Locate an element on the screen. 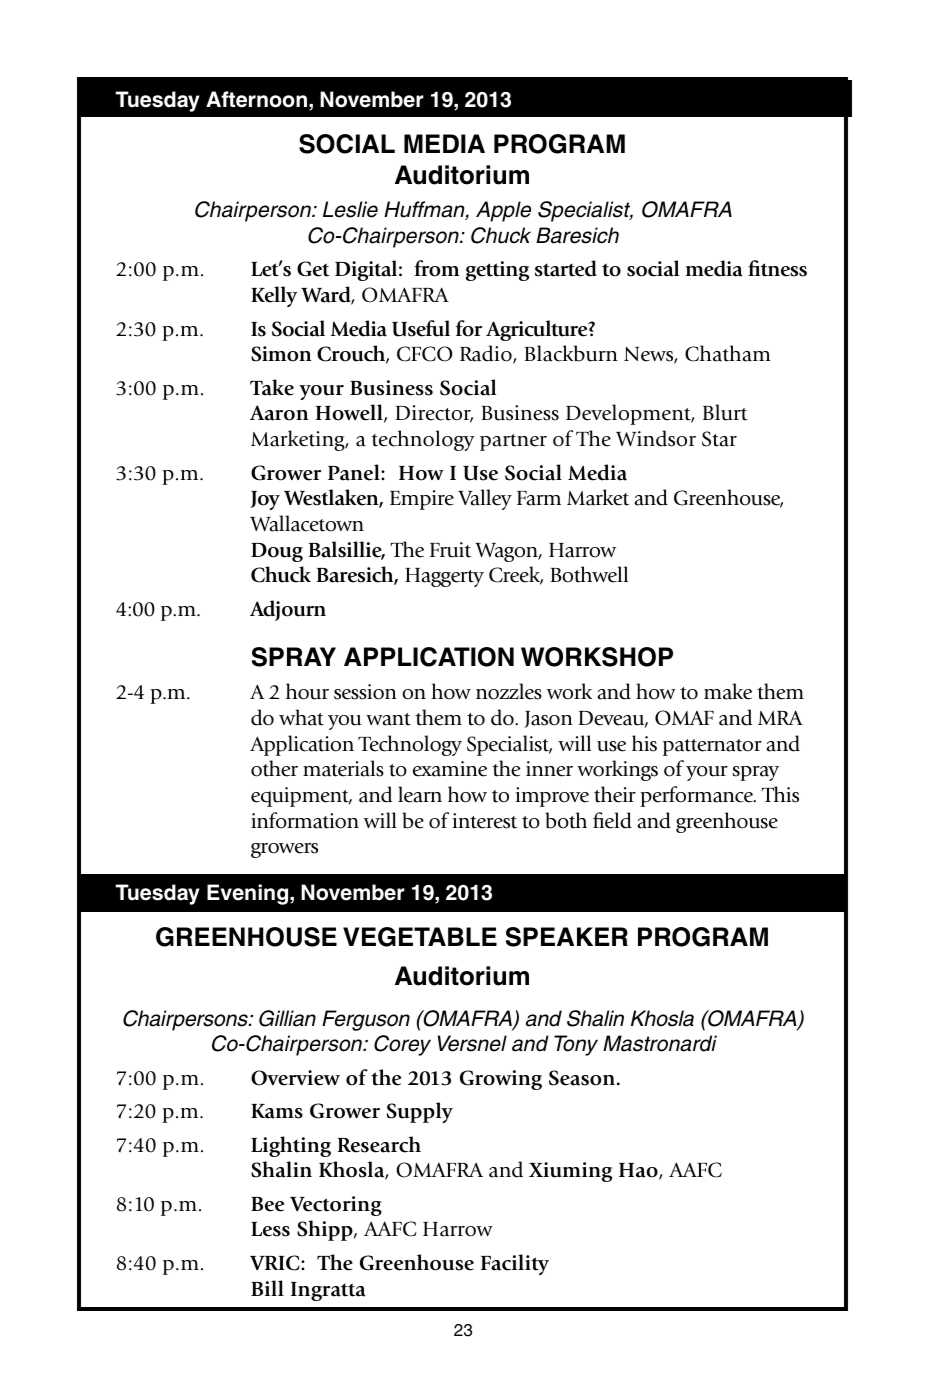  Facility is located at coordinates (515, 1264).
